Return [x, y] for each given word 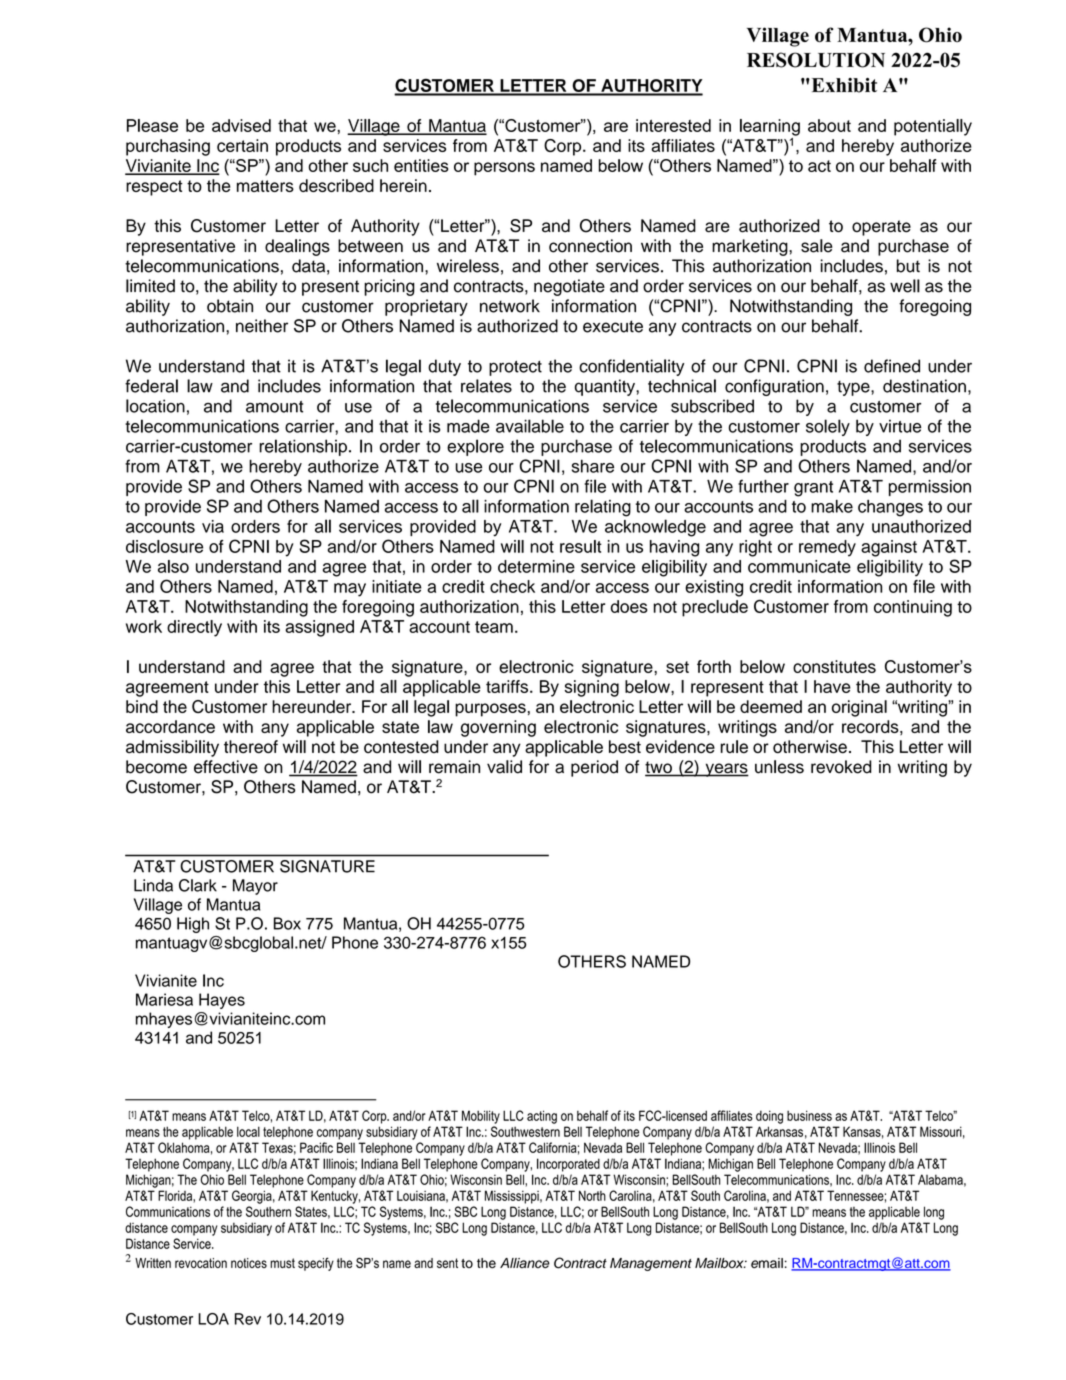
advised [241, 125]
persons [504, 169]
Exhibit [843, 85]
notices [249, 1263]
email [767, 1263]
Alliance [525, 1263]
